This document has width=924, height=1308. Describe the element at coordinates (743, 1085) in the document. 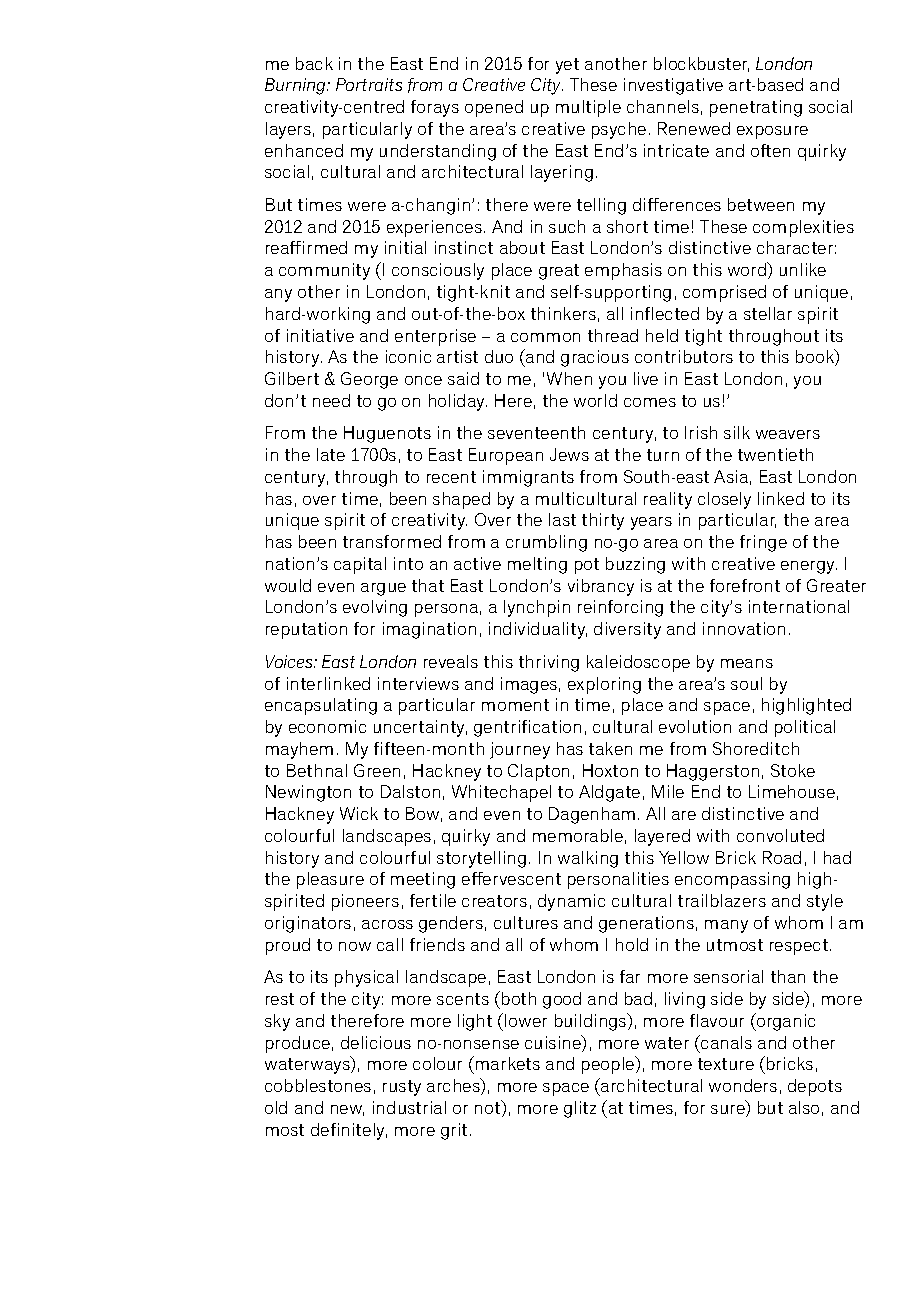

I see `wonders` at that location.
